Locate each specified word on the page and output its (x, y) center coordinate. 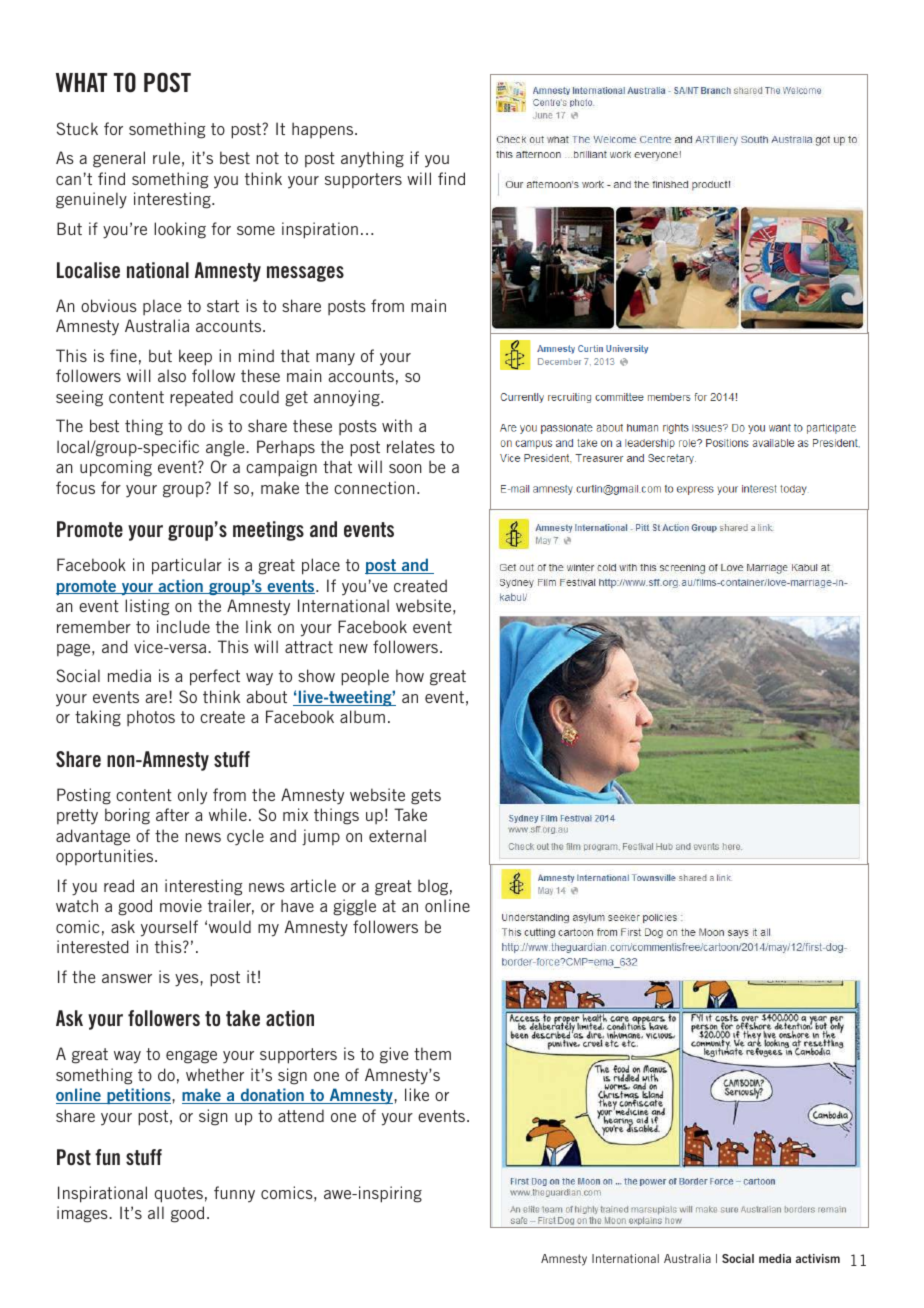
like (417, 1094)
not (267, 158)
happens (324, 130)
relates (411, 446)
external (397, 835)
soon (405, 468)
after (172, 814)
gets (426, 797)
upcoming (116, 468)
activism (817, 1258)
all (156, 1212)
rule (166, 157)
